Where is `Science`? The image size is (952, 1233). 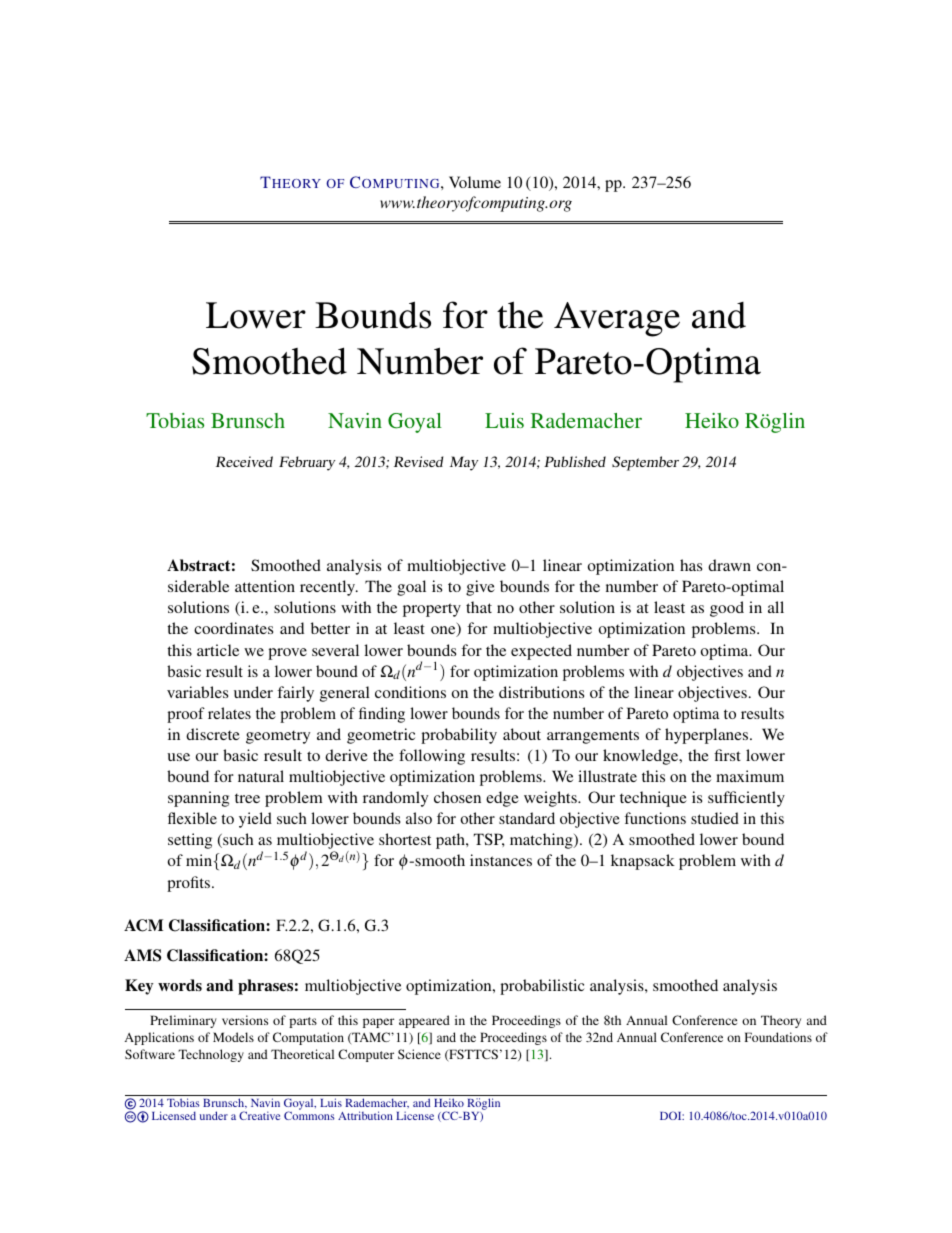
Science is located at coordinates (419, 1054).
